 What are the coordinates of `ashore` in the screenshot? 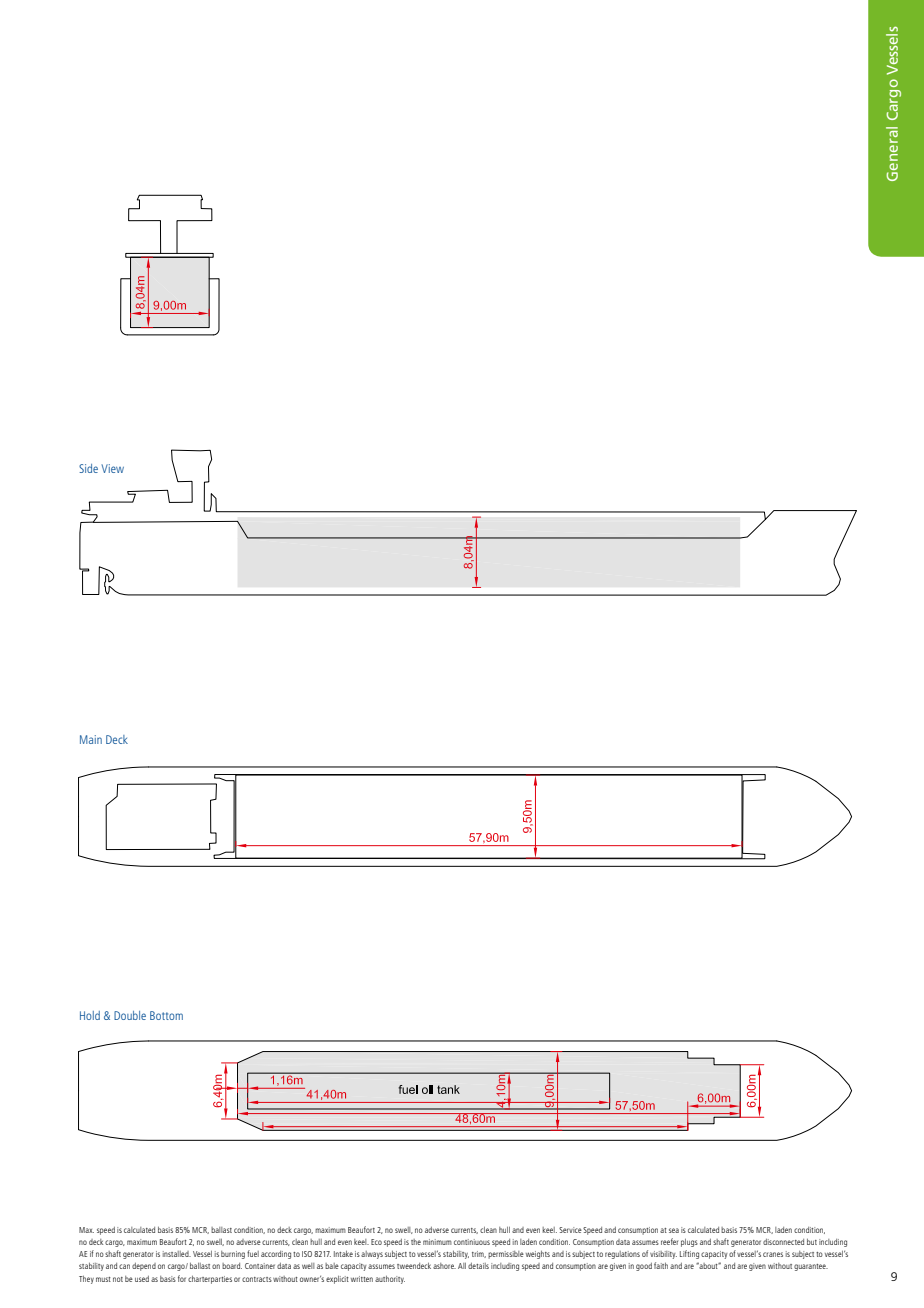 It's located at (444, 1266).
